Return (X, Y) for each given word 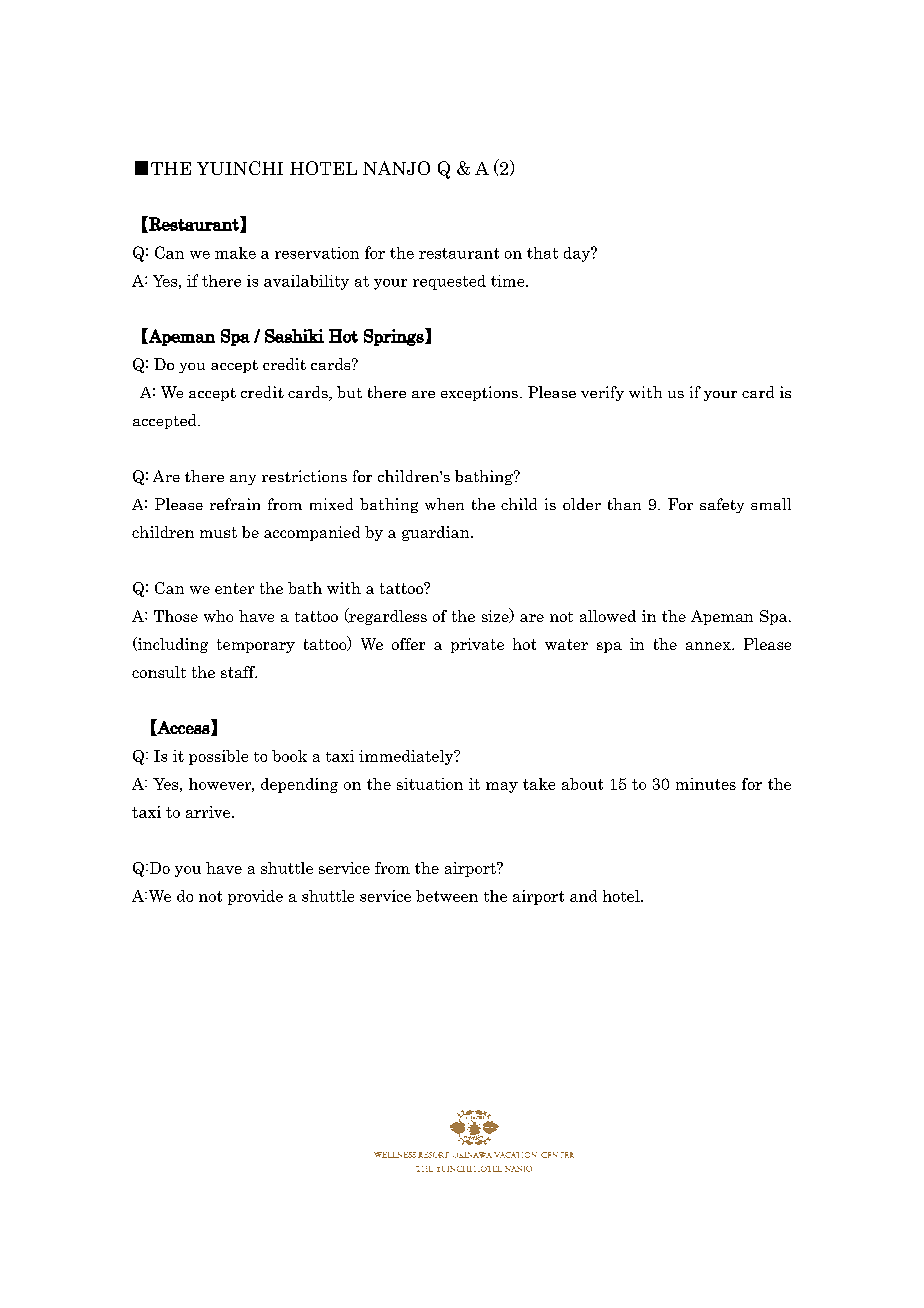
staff (239, 672)
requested (449, 282)
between (447, 896)
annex (709, 646)
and (583, 896)
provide (255, 897)
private (477, 645)
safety (722, 505)
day (578, 254)
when (444, 504)
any (243, 480)
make (235, 253)
